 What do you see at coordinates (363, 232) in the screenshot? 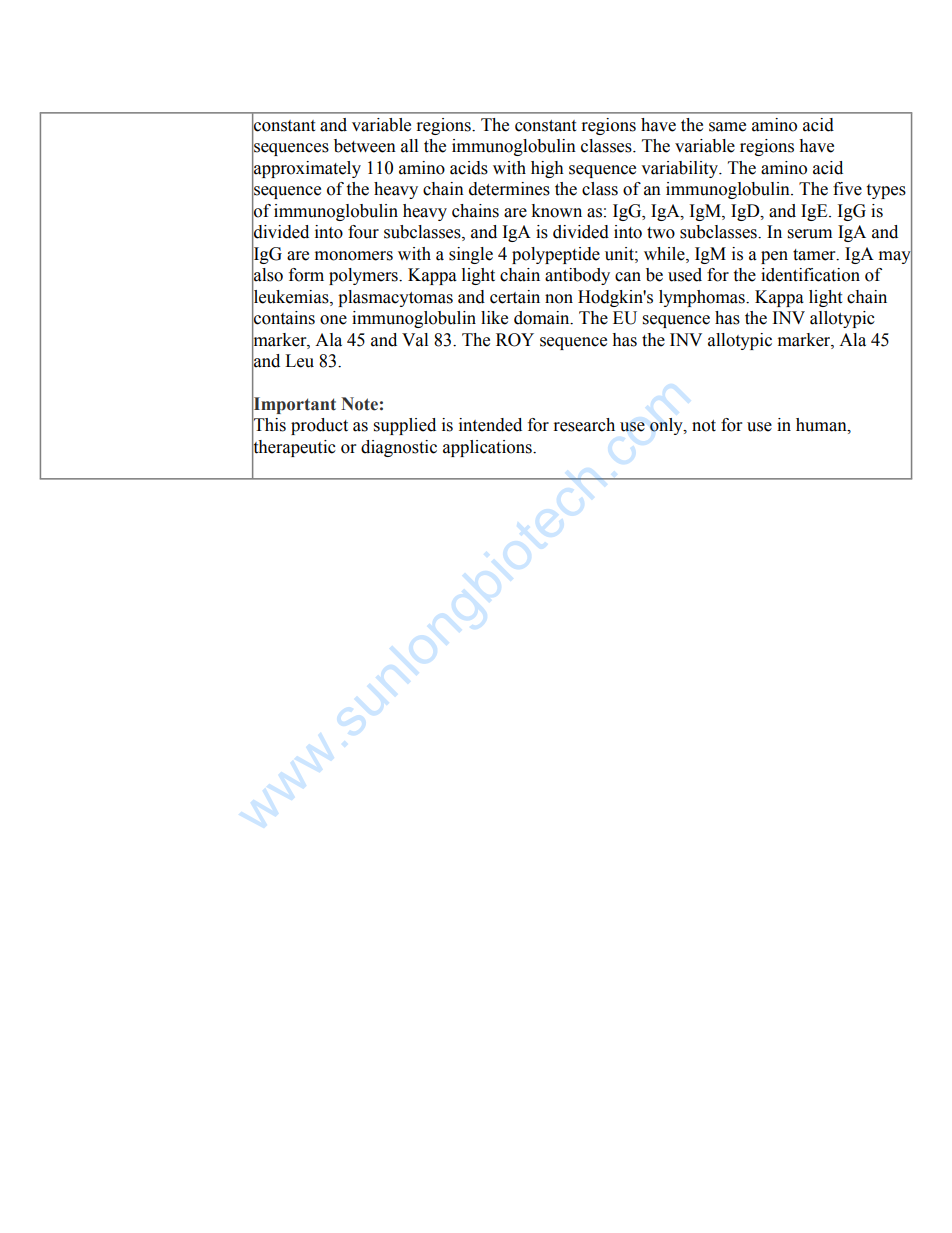
I see `four` at bounding box center [363, 232].
